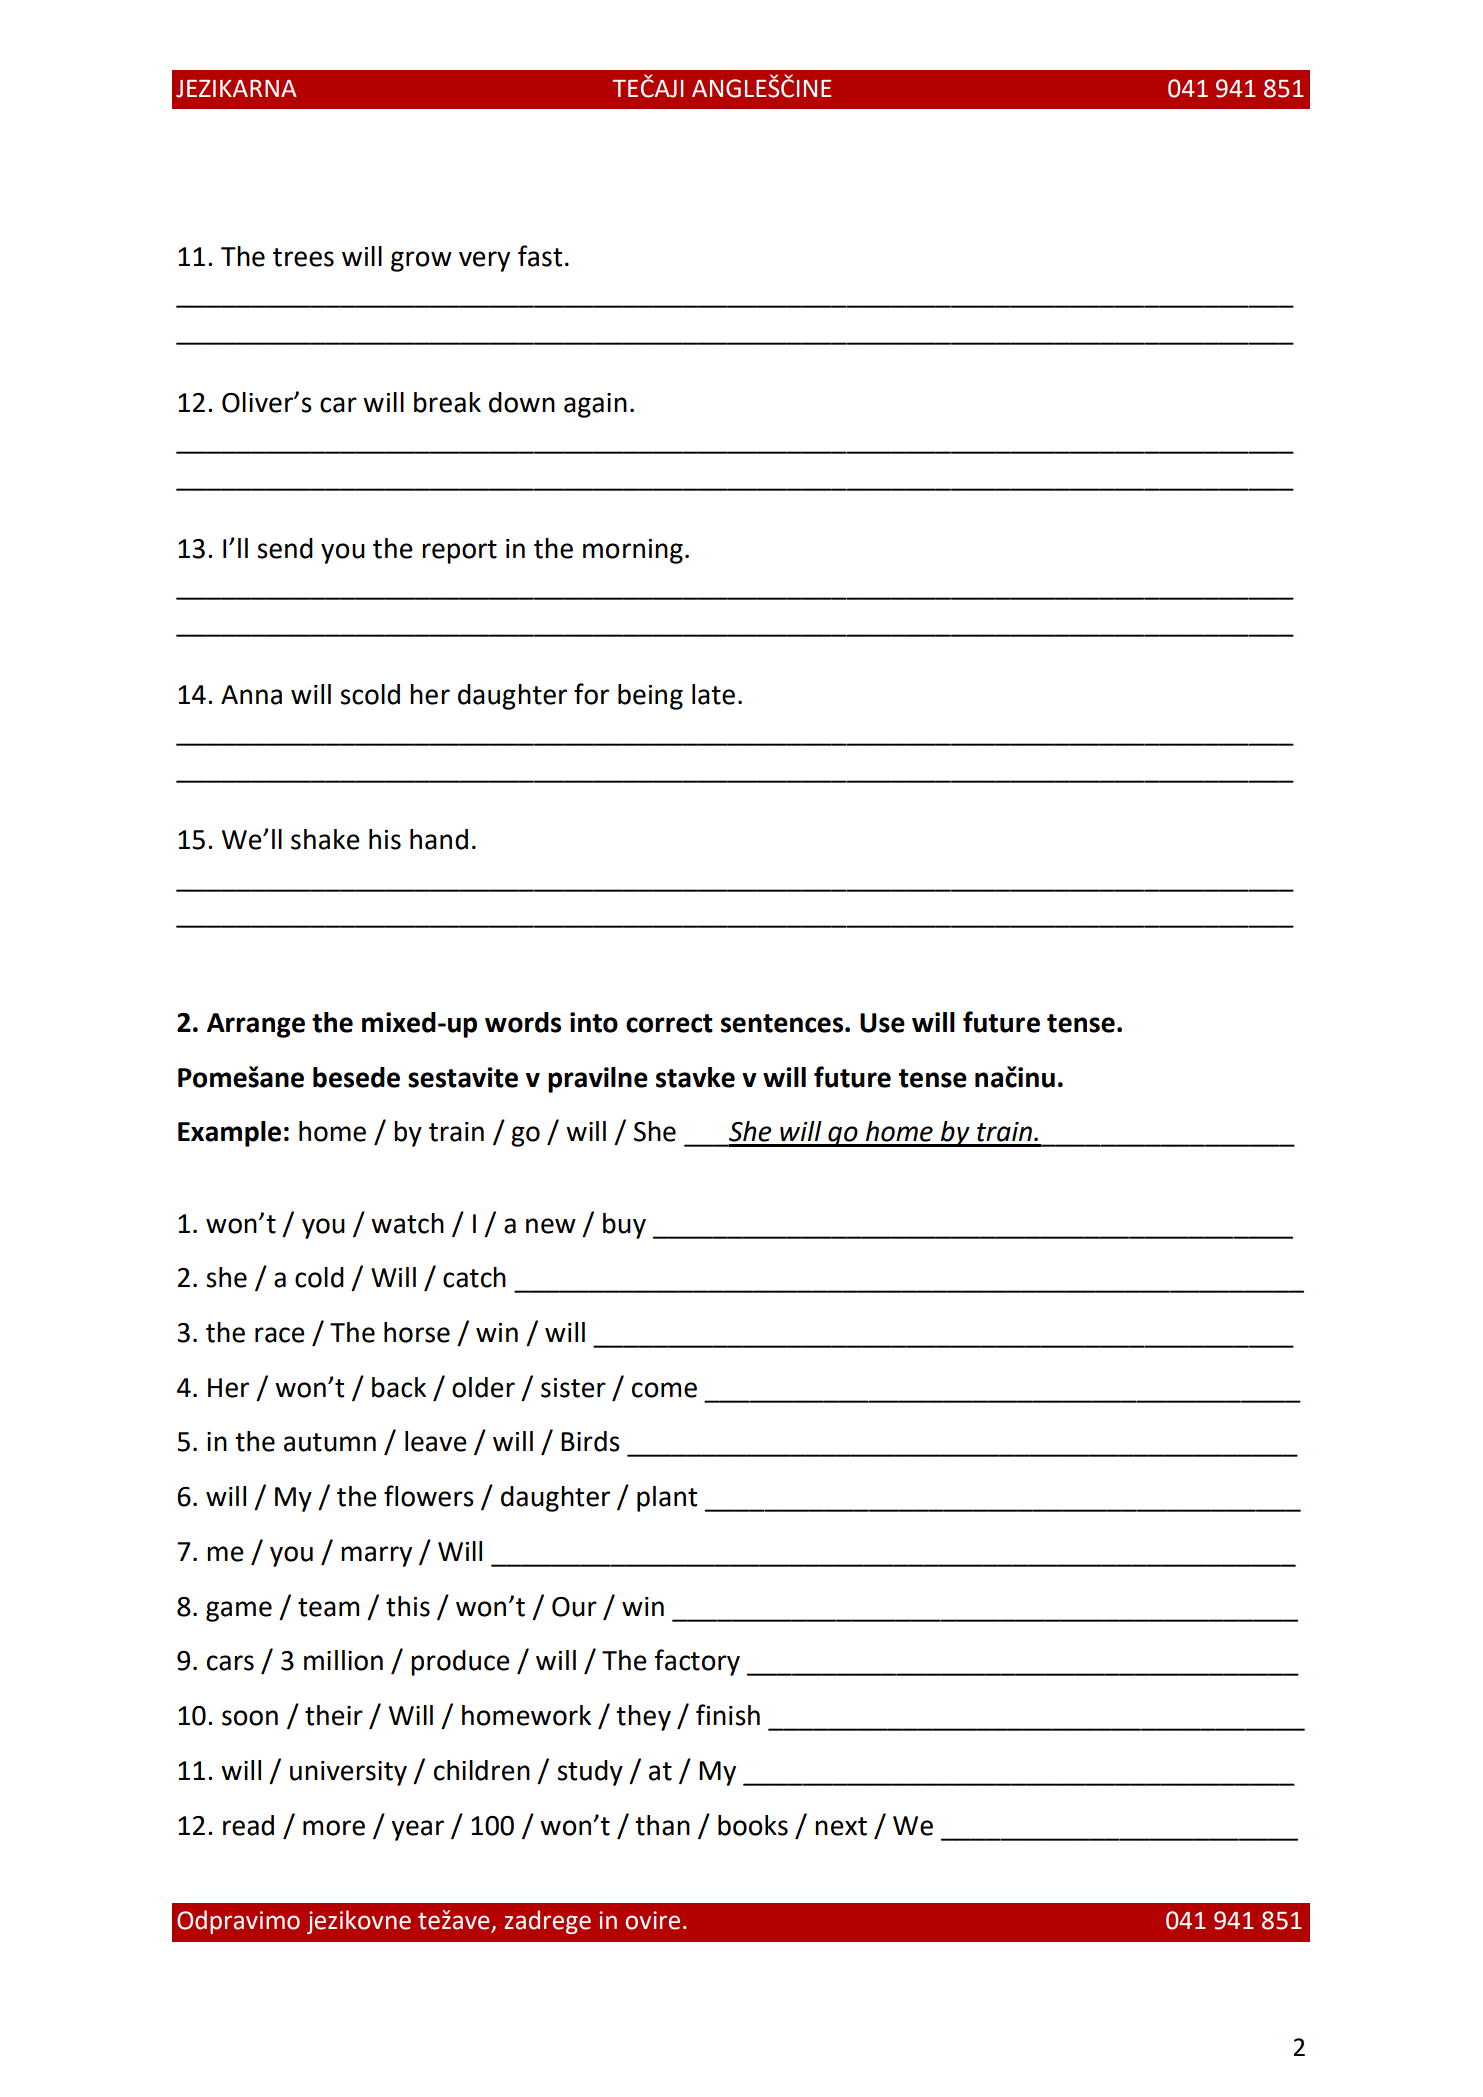  Describe the element at coordinates (664, 1390) in the screenshot. I see `come` at that location.
